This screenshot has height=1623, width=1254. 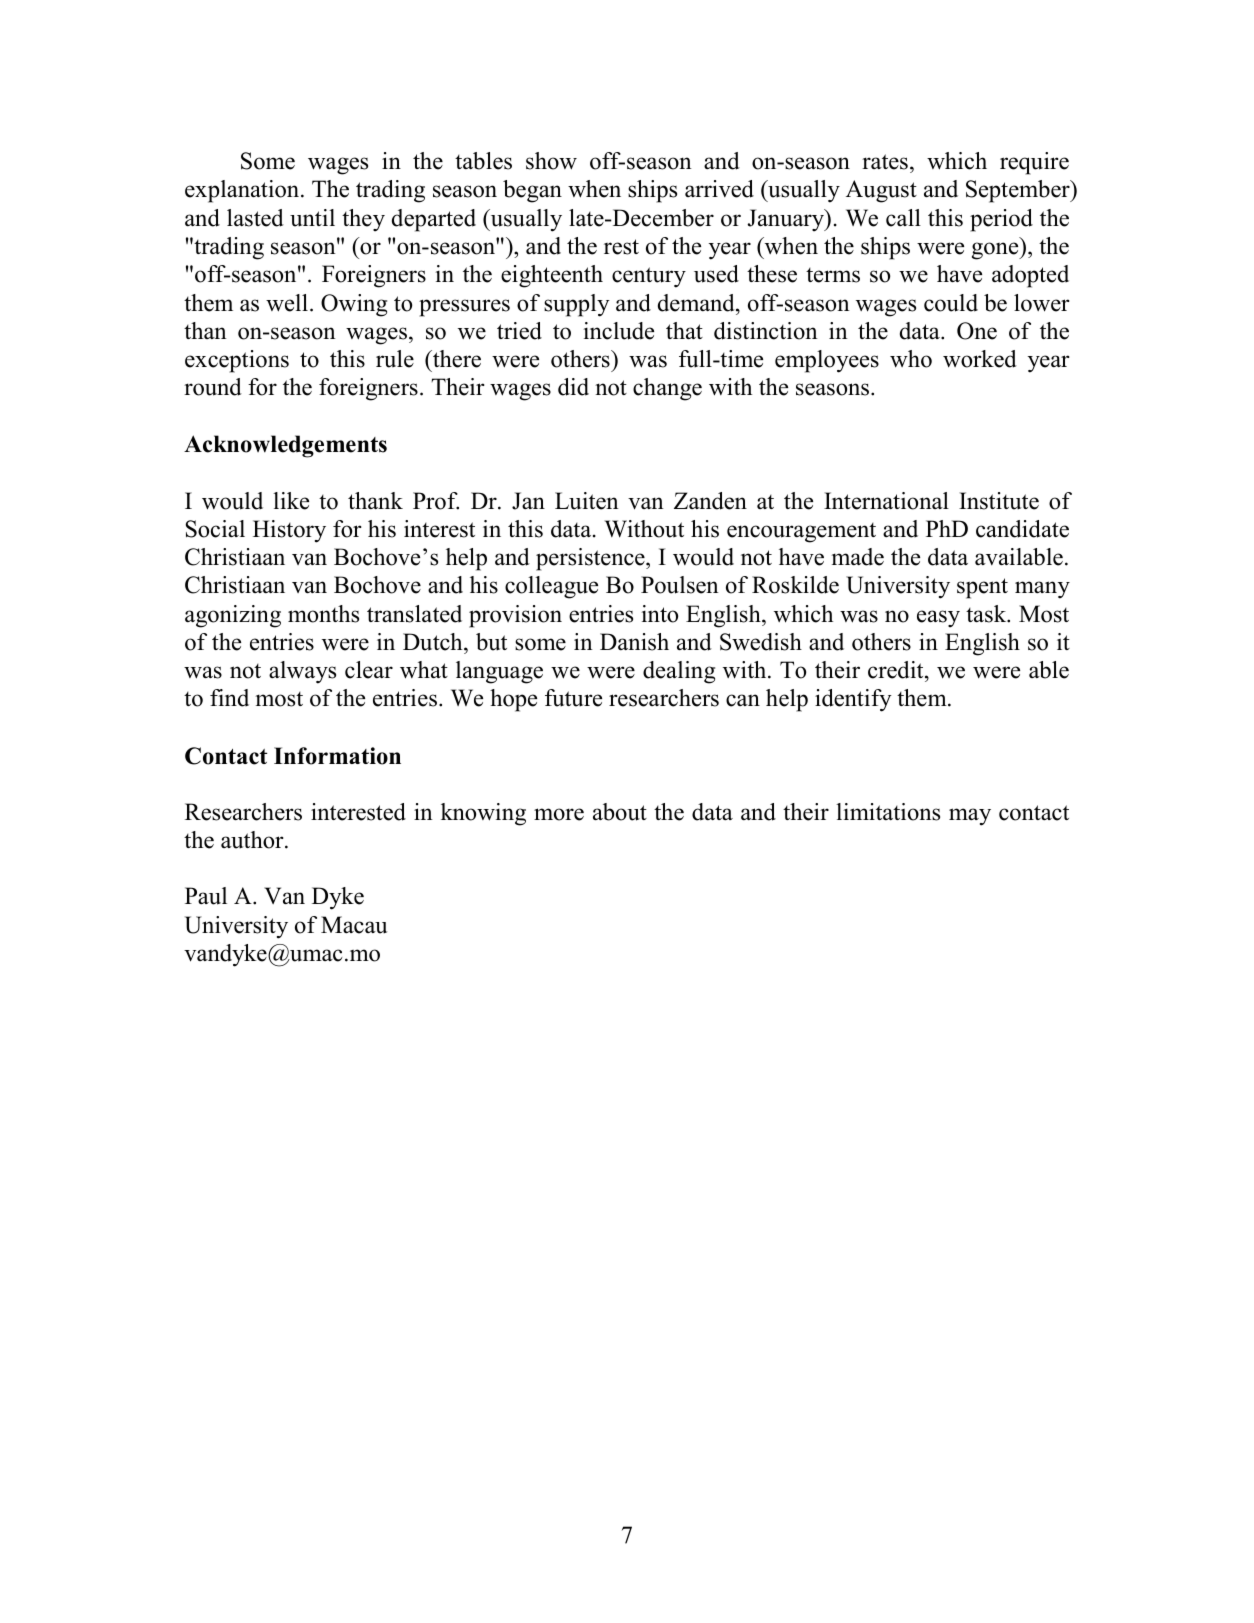 I want to click on Macau, so click(x=354, y=925).
